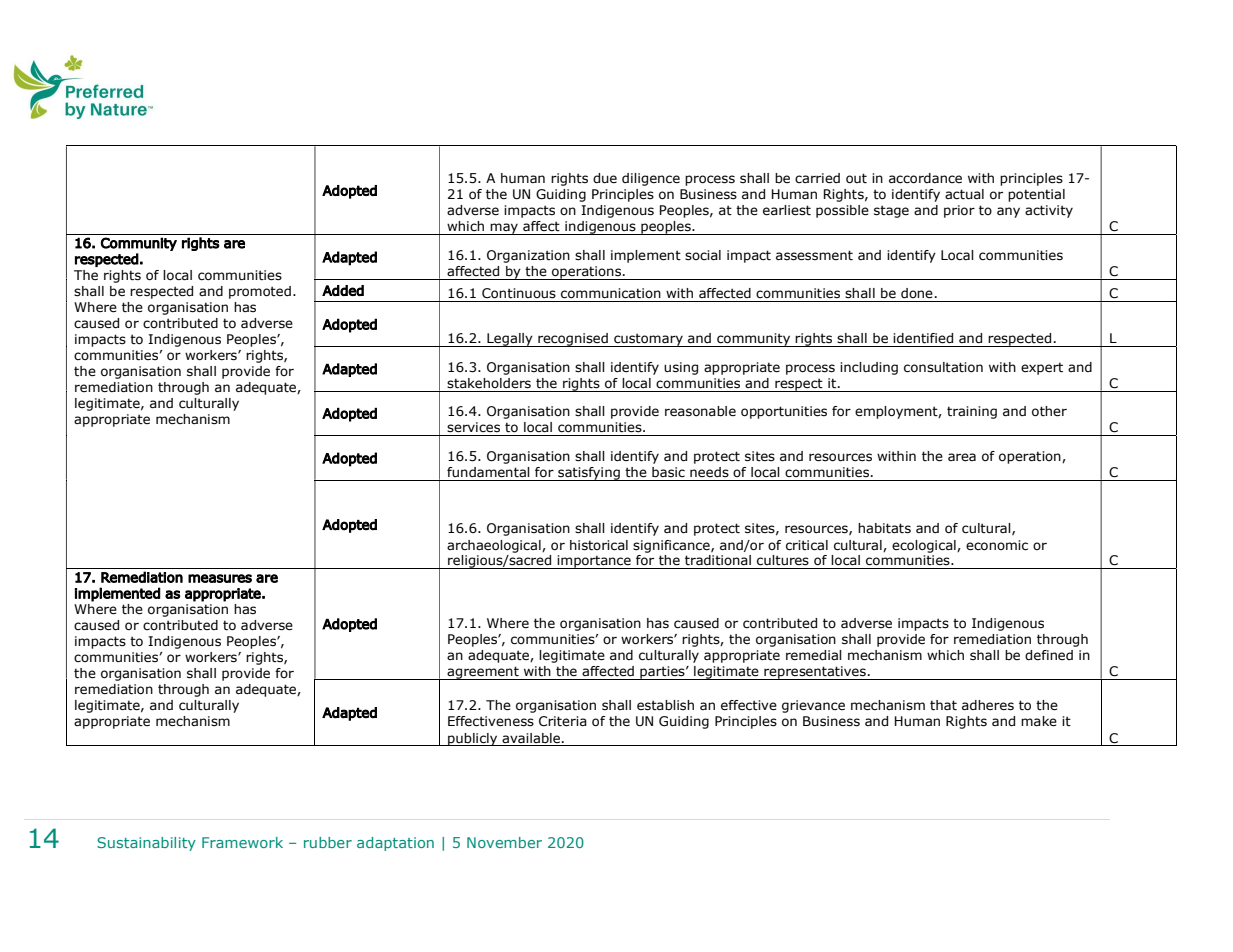 The height and width of the screenshot is (952, 1233). Describe the element at coordinates (504, 842) in the screenshot. I see `November` at that location.
